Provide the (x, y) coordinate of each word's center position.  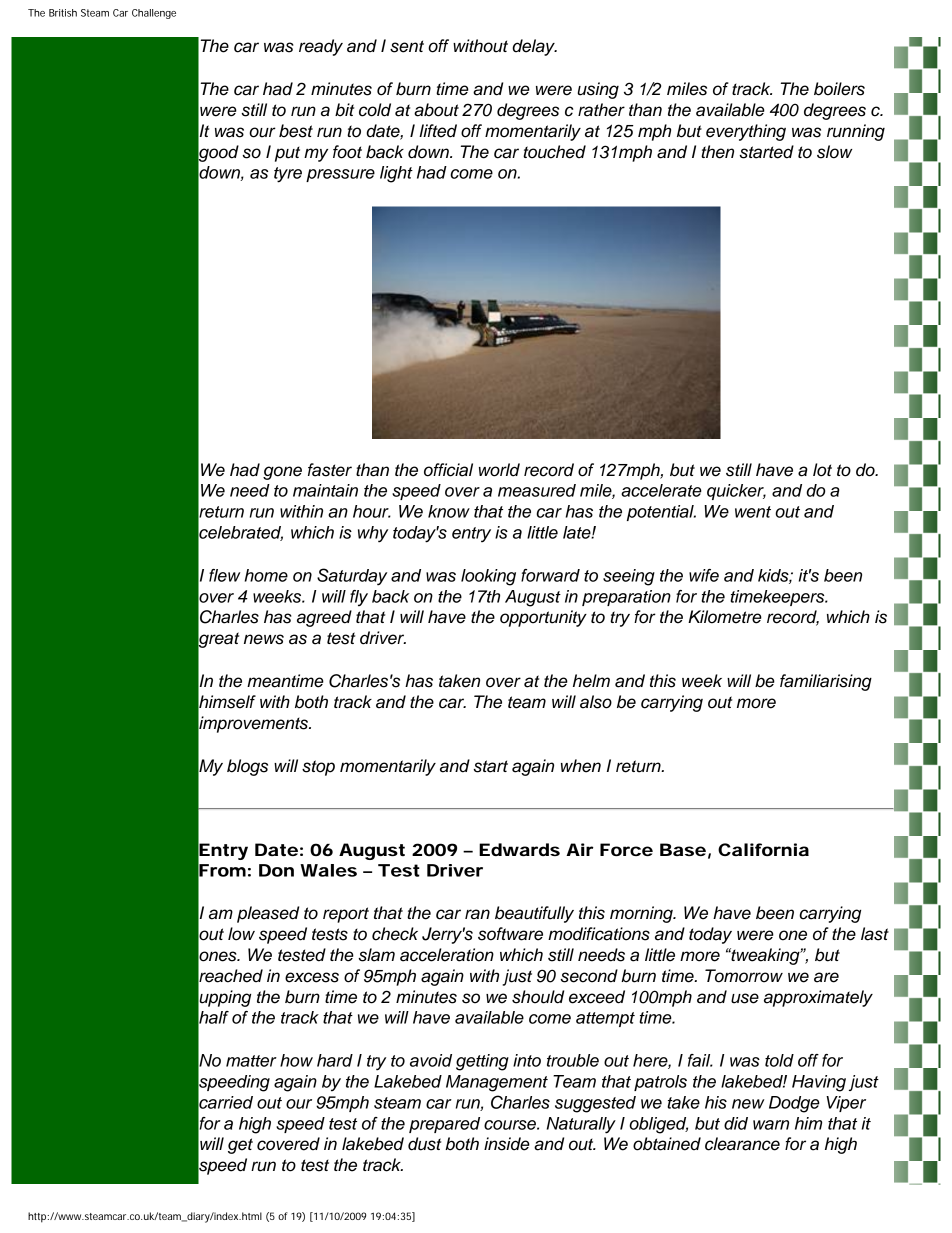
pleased (268, 914)
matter (251, 1061)
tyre (288, 175)
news (264, 639)
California (763, 849)
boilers (839, 89)
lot (822, 470)
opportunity (543, 618)
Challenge (154, 14)
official (448, 470)
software (510, 934)
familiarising (826, 682)
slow (834, 152)
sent (407, 46)
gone (282, 473)
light (396, 174)
